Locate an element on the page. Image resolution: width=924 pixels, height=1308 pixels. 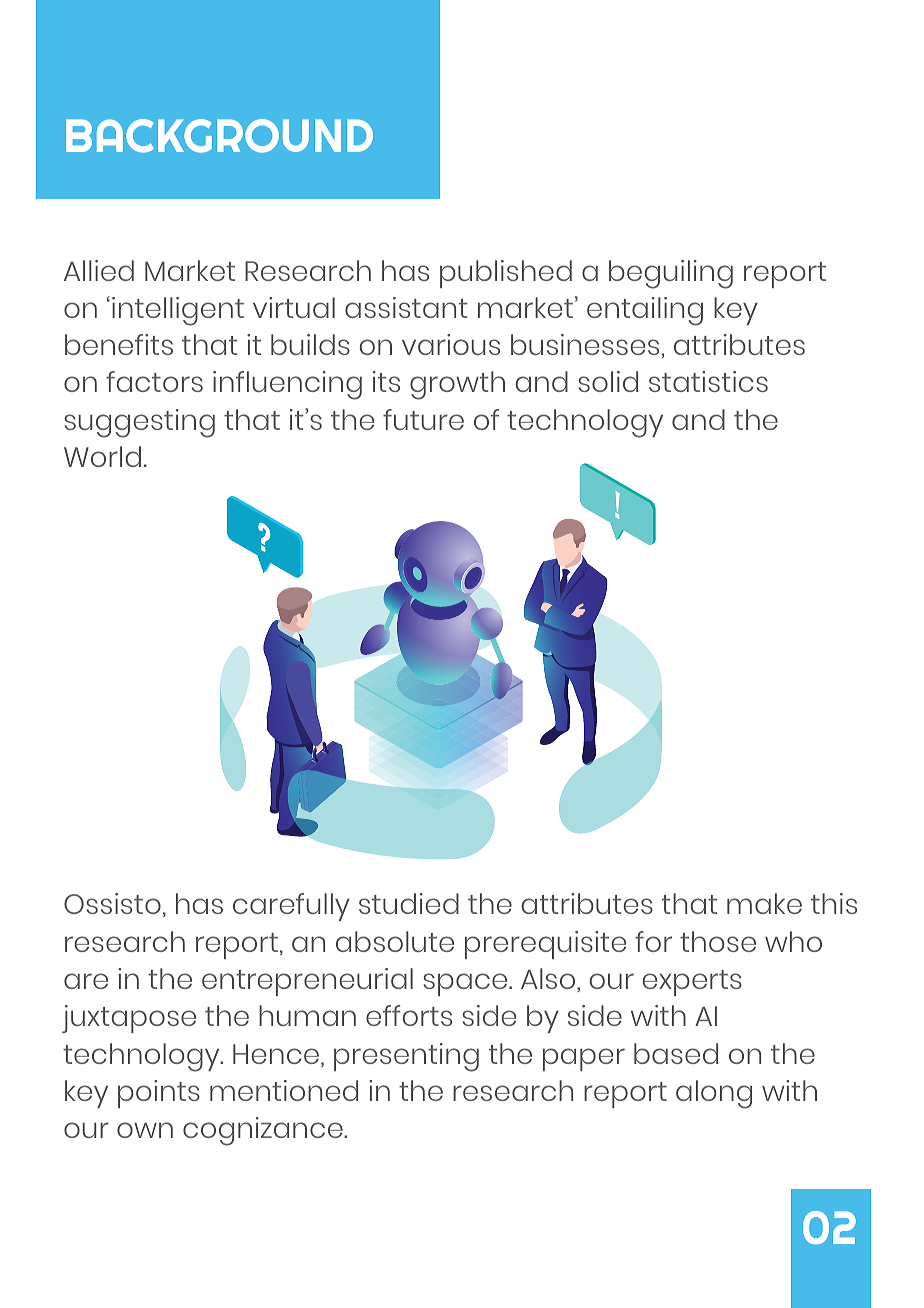
those is located at coordinates (718, 941).
